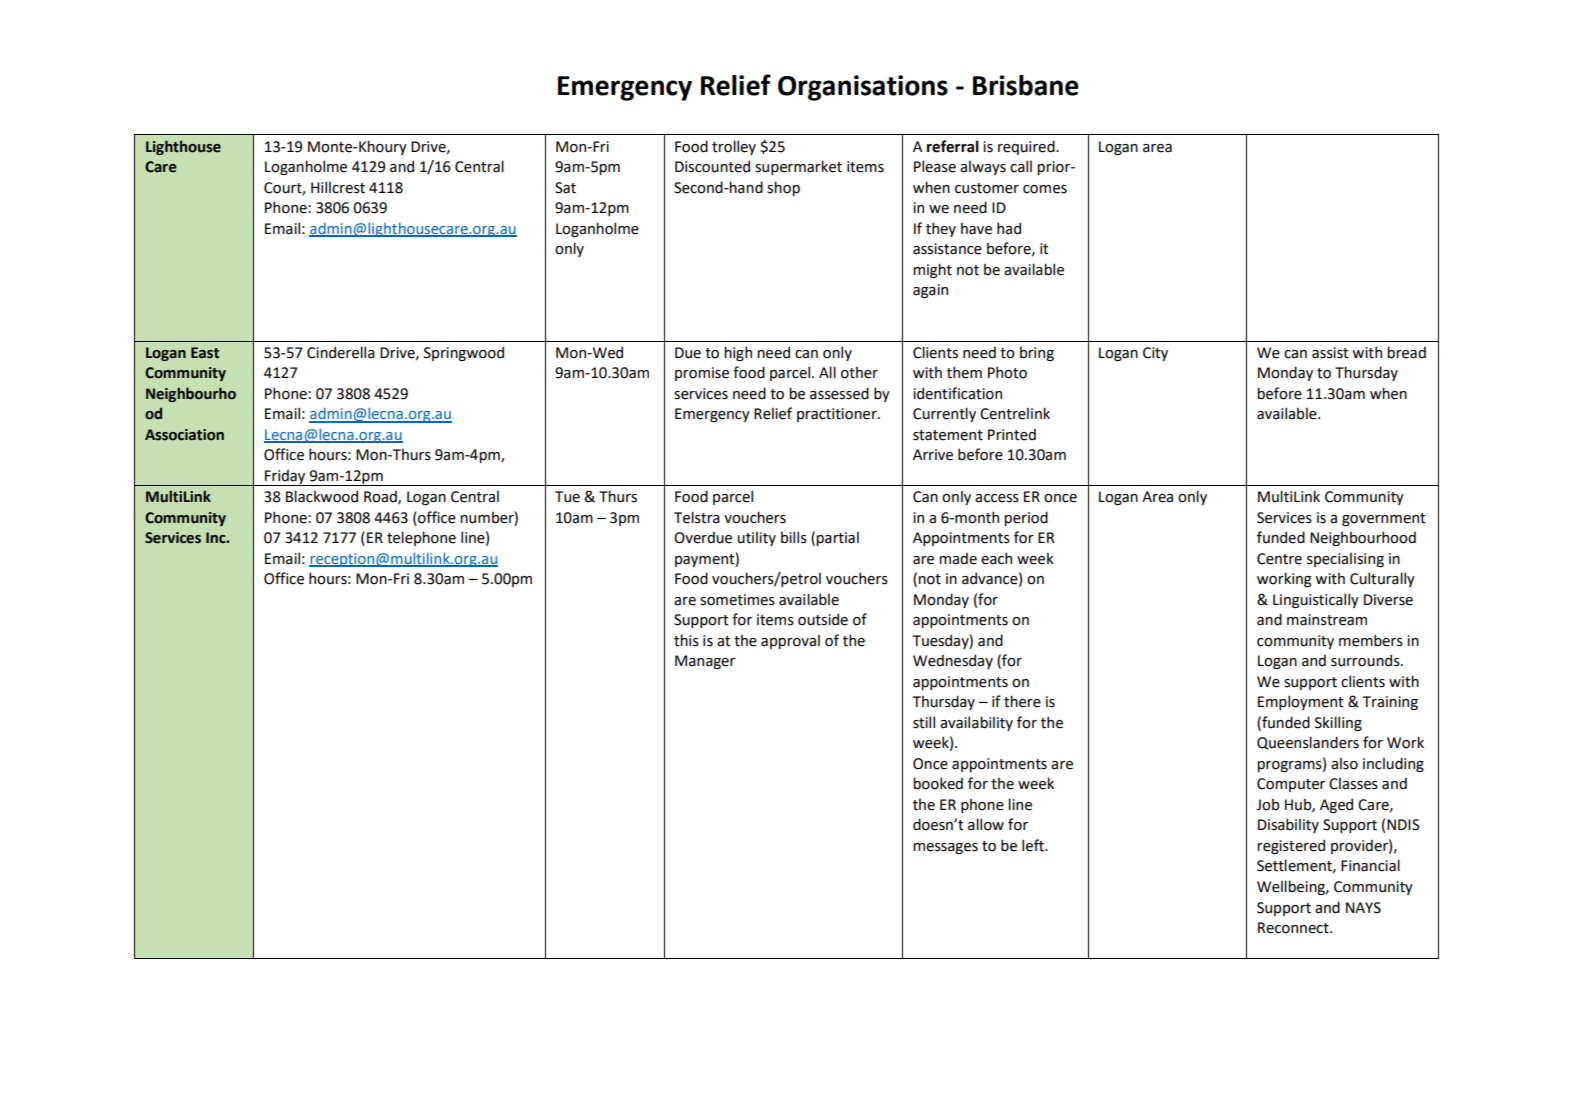 The height and width of the screenshot is (1112, 1573). What do you see at coordinates (1383, 519) in the screenshot?
I see `government` at bounding box center [1383, 519].
